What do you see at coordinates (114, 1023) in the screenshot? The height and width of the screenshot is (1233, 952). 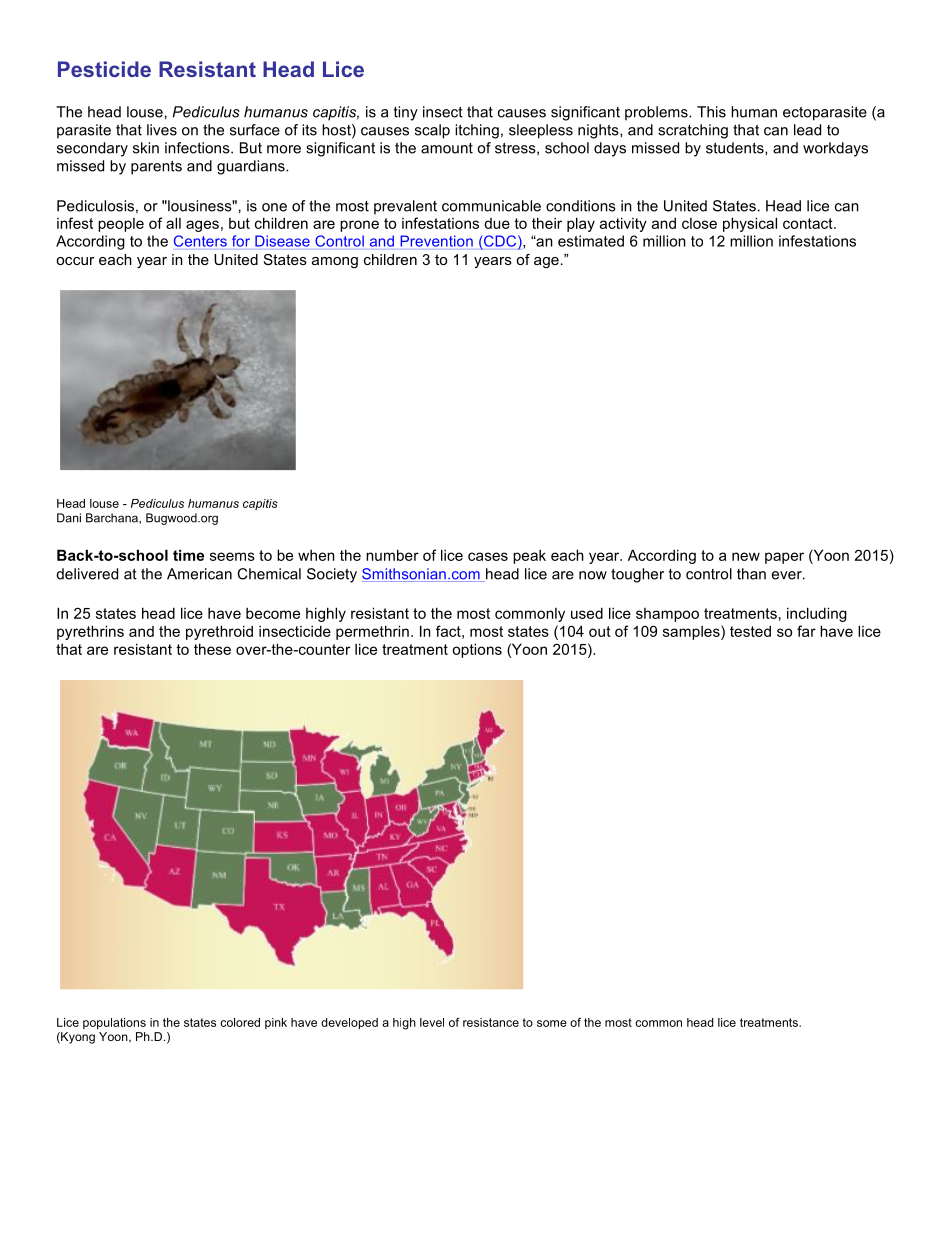 I see `populations` at bounding box center [114, 1023].
